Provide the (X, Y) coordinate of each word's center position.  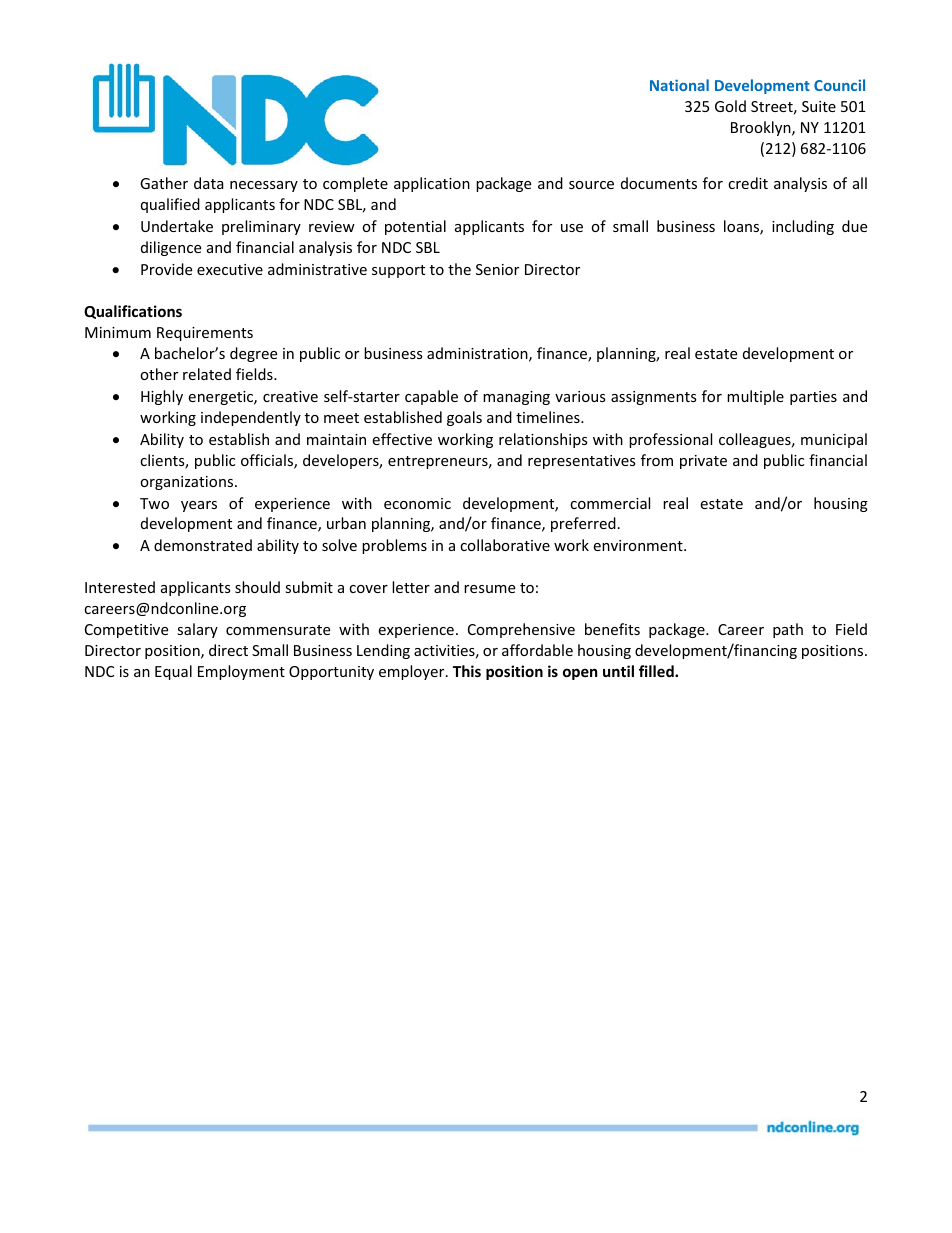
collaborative (505, 545)
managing (516, 398)
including (803, 227)
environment (639, 545)
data (209, 183)
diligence (171, 248)
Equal (173, 672)
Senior (497, 269)
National (679, 85)
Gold (730, 106)
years (199, 506)
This (467, 671)
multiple (755, 397)
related (207, 374)
